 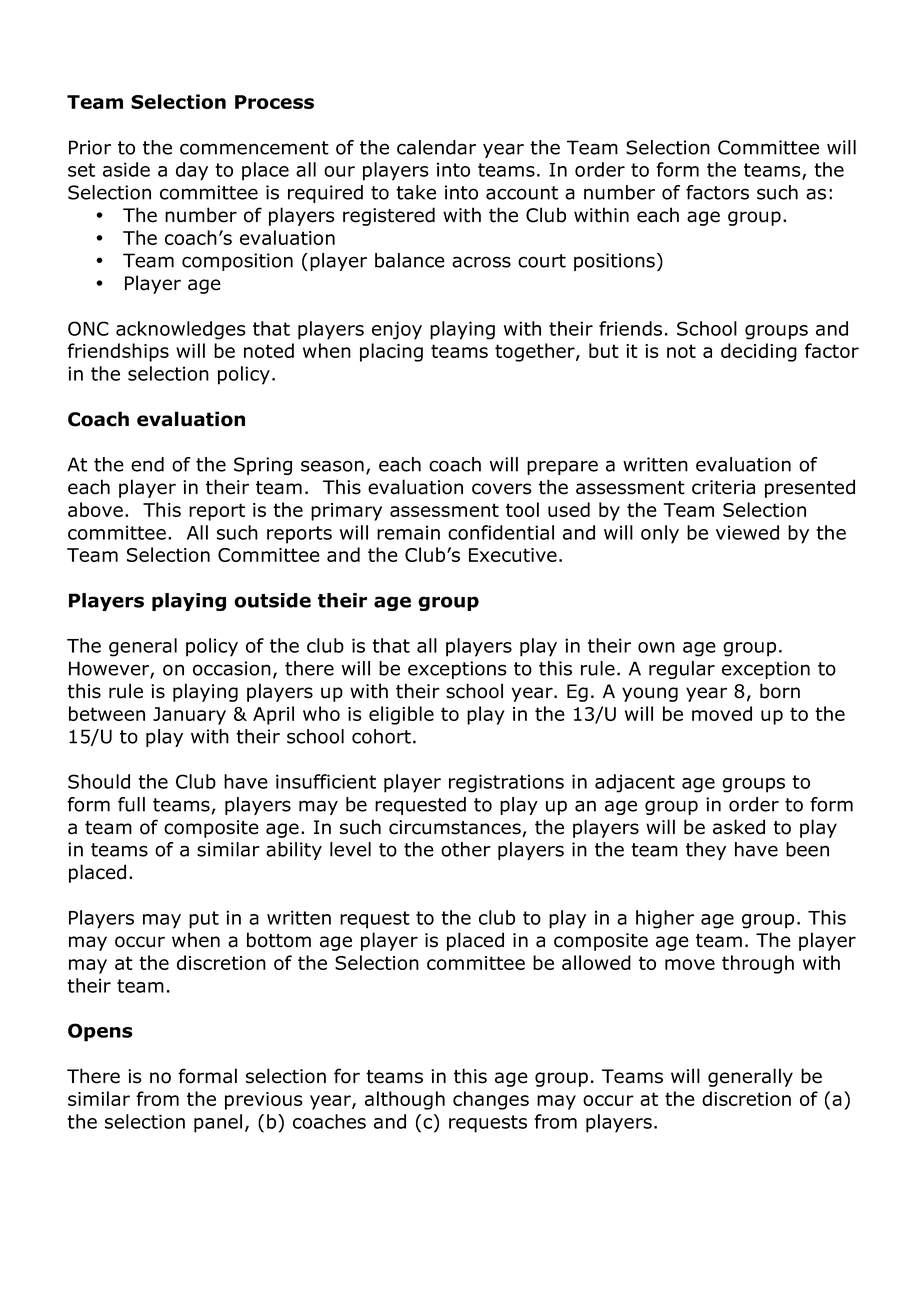 What do you see at coordinates (739, 827) in the screenshot?
I see `asked` at bounding box center [739, 827].
